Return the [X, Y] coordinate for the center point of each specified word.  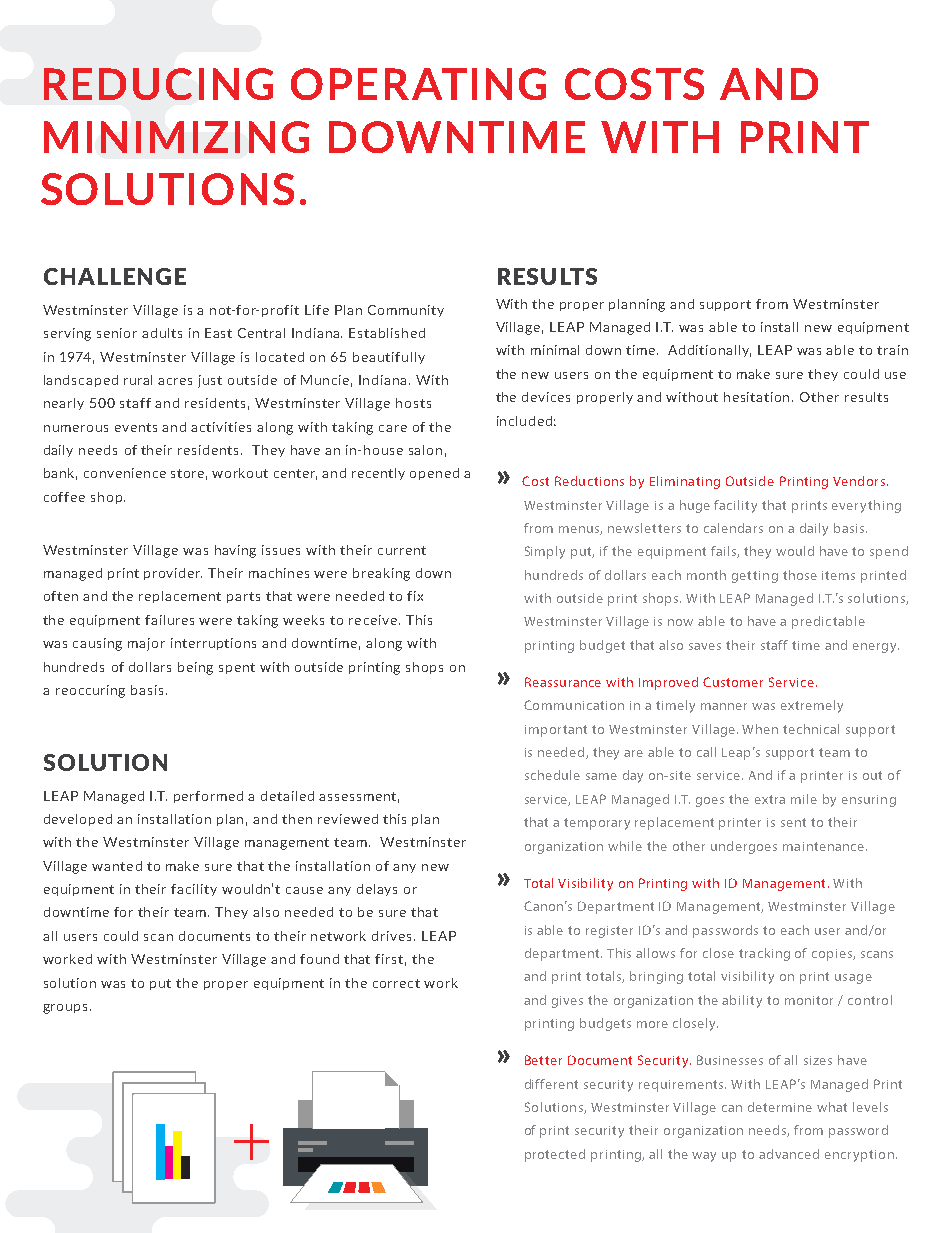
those [800, 575]
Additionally [709, 351]
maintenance [825, 846]
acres [175, 381]
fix [415, 596]
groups [67, 1009]
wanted [117, 866]
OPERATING [418, 84]
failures [169, 620]
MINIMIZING [176, 137]
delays [377, 890]
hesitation [758, 397]
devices [546, 397]
